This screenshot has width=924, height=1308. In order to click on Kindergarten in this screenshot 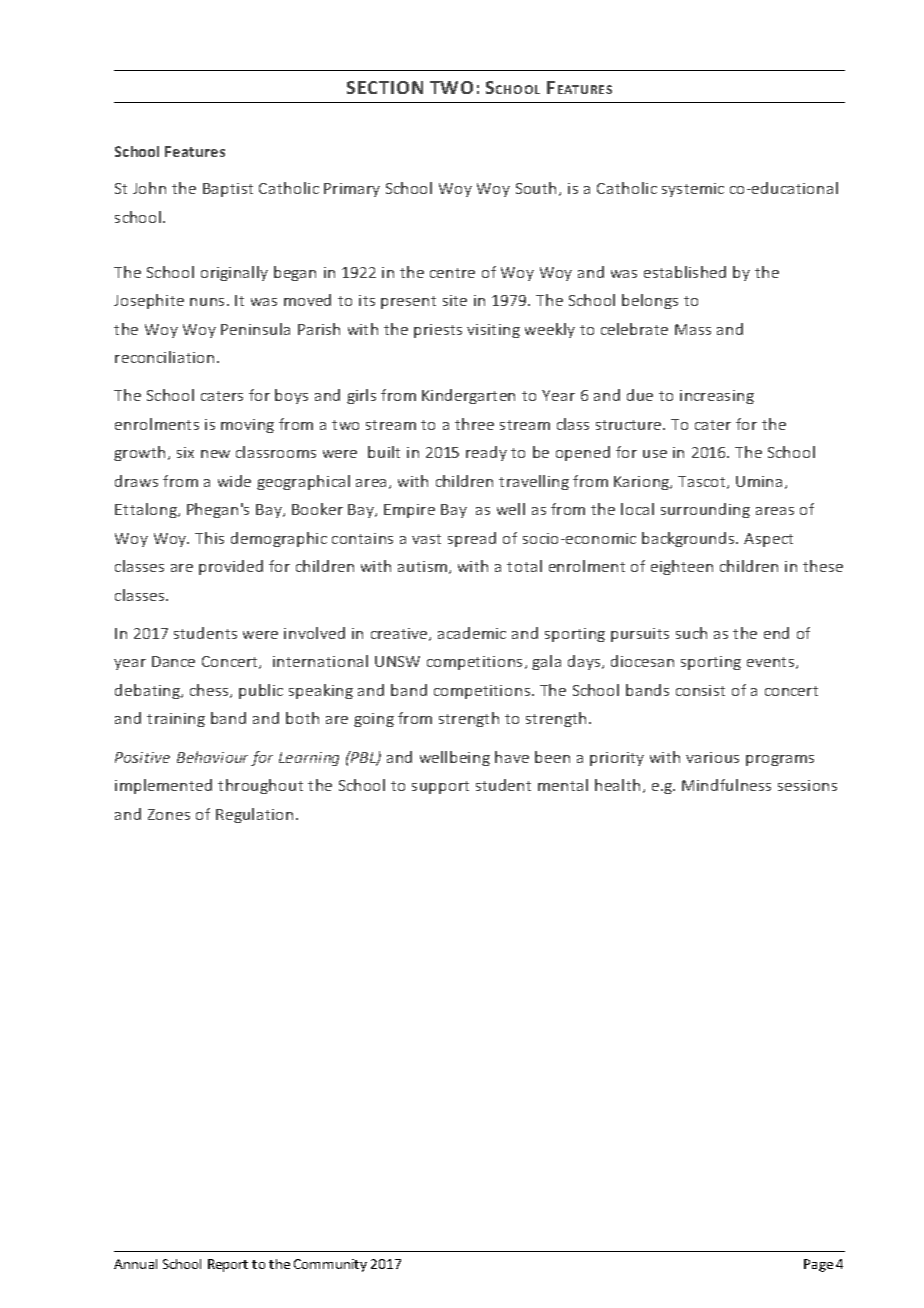, I will do `click(468, 396)`.
